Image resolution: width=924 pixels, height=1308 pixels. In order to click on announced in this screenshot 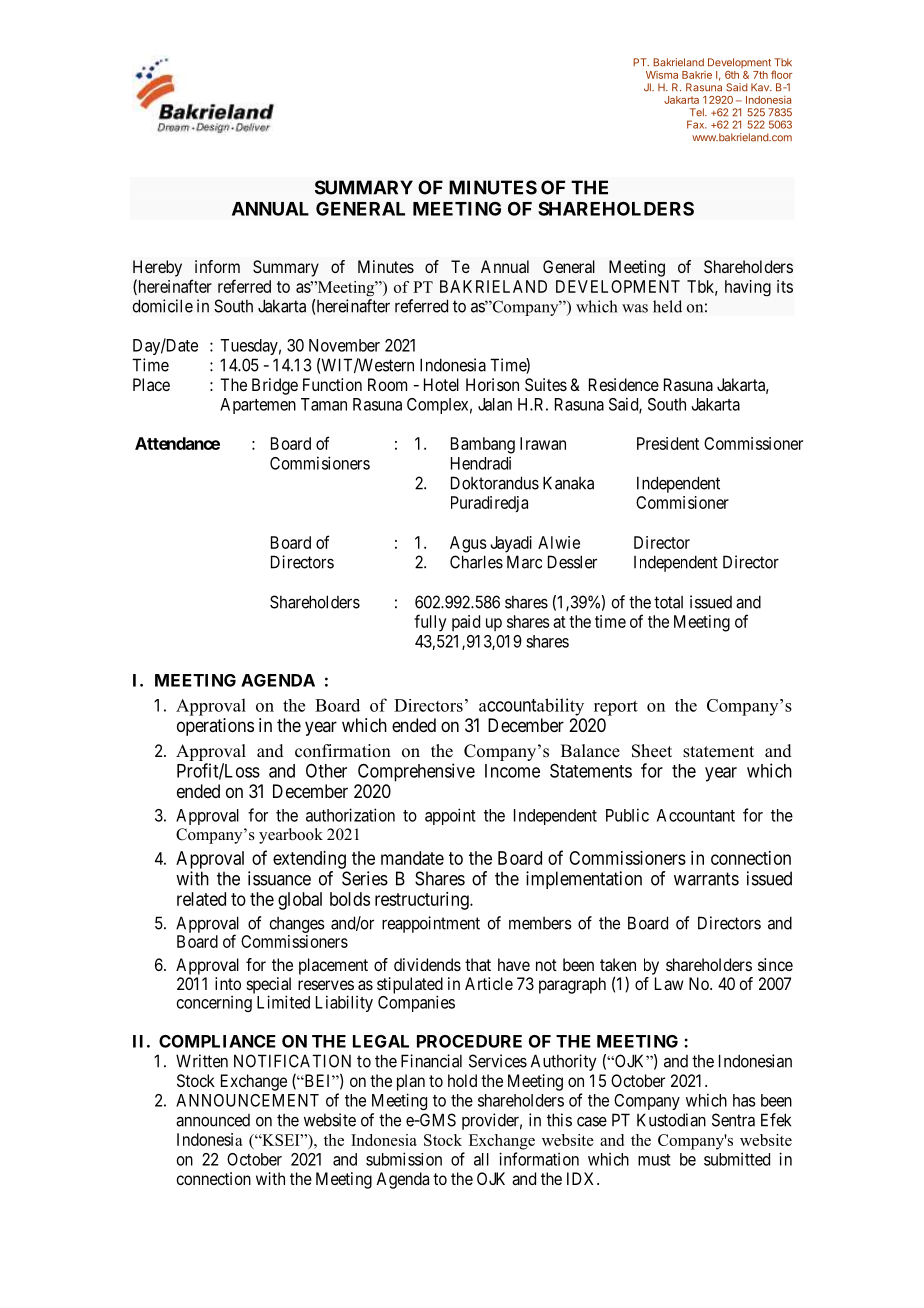, I will do `click(213, 1120)`.
